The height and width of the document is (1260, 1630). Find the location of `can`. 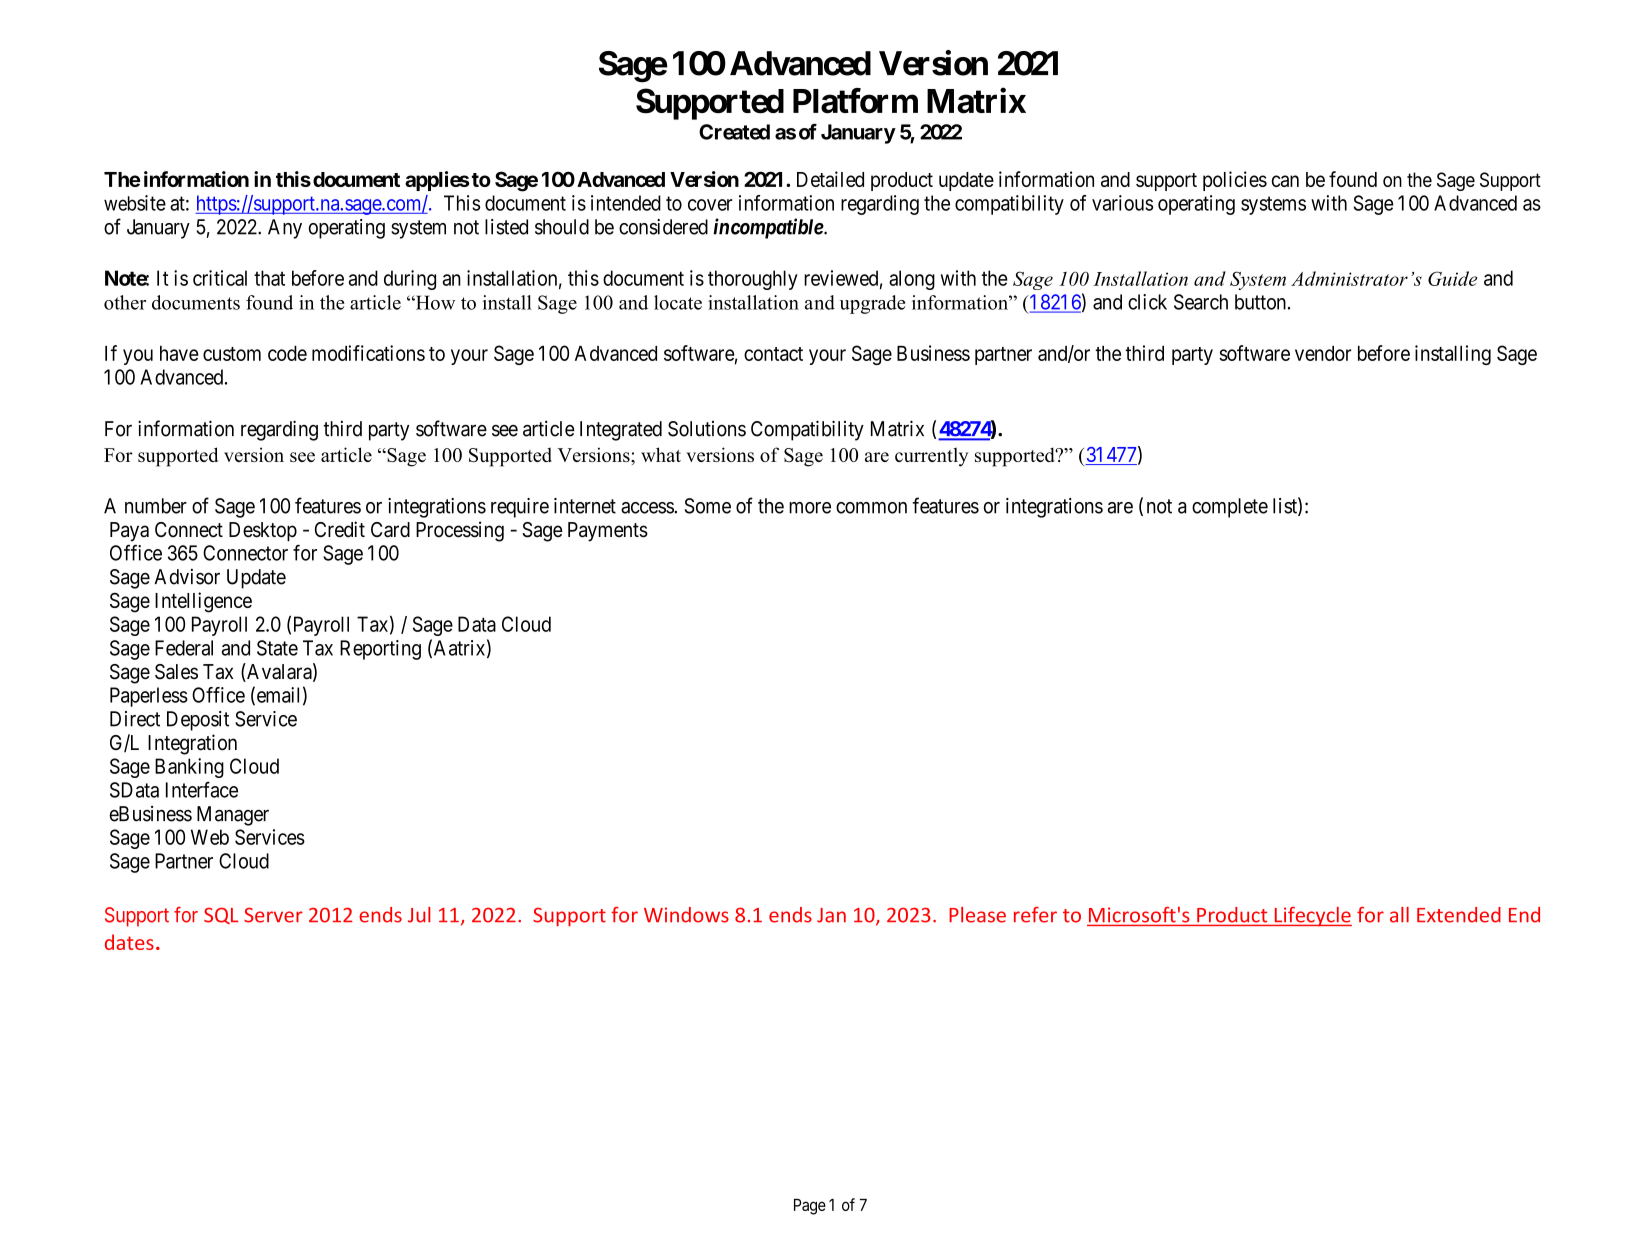

can is located at coordinates (1285, 181).
